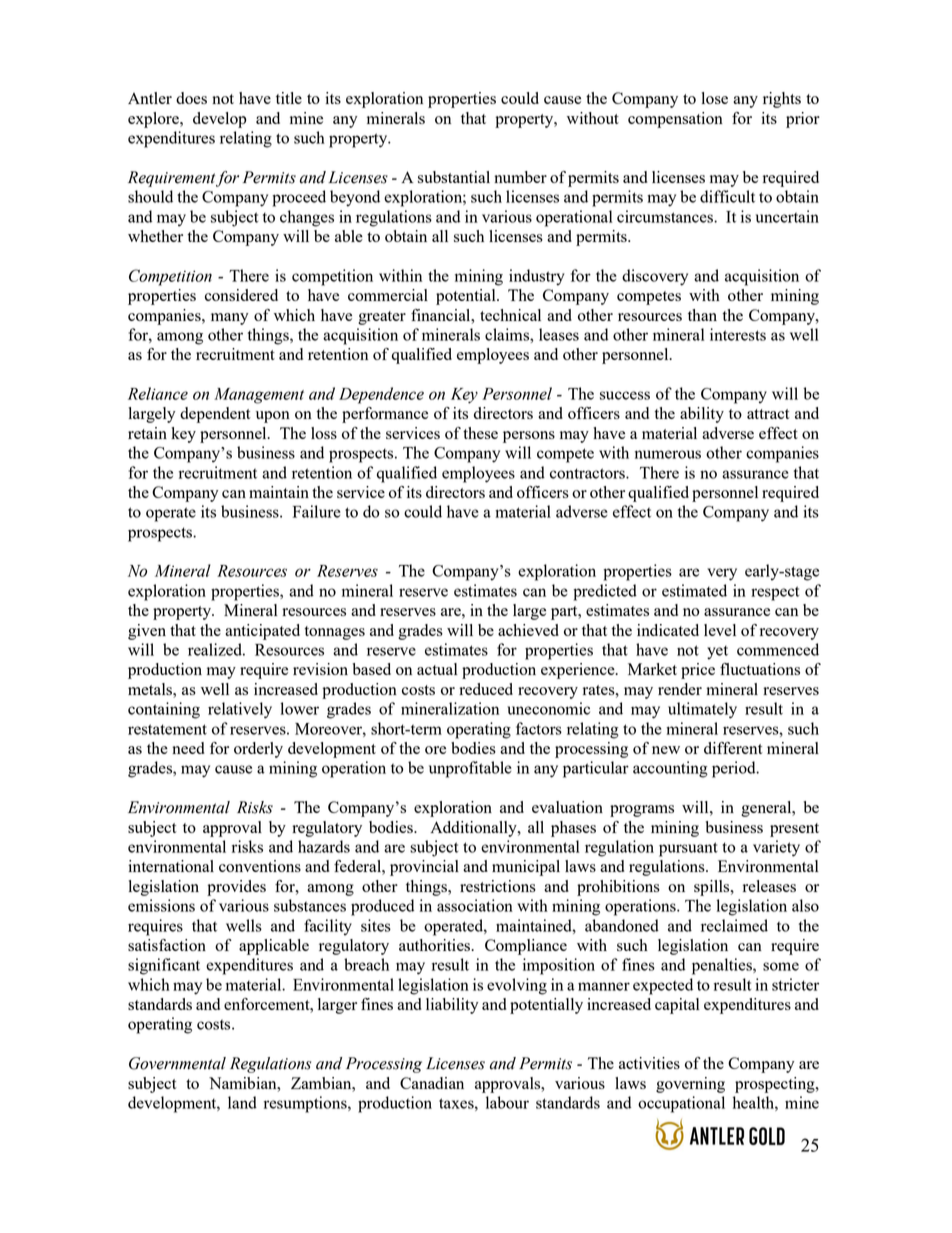 This screenshot has height=1233, width=952. Describe the element at coordinates (528, 630) in the screenshot. I see `achieved` at that location.
